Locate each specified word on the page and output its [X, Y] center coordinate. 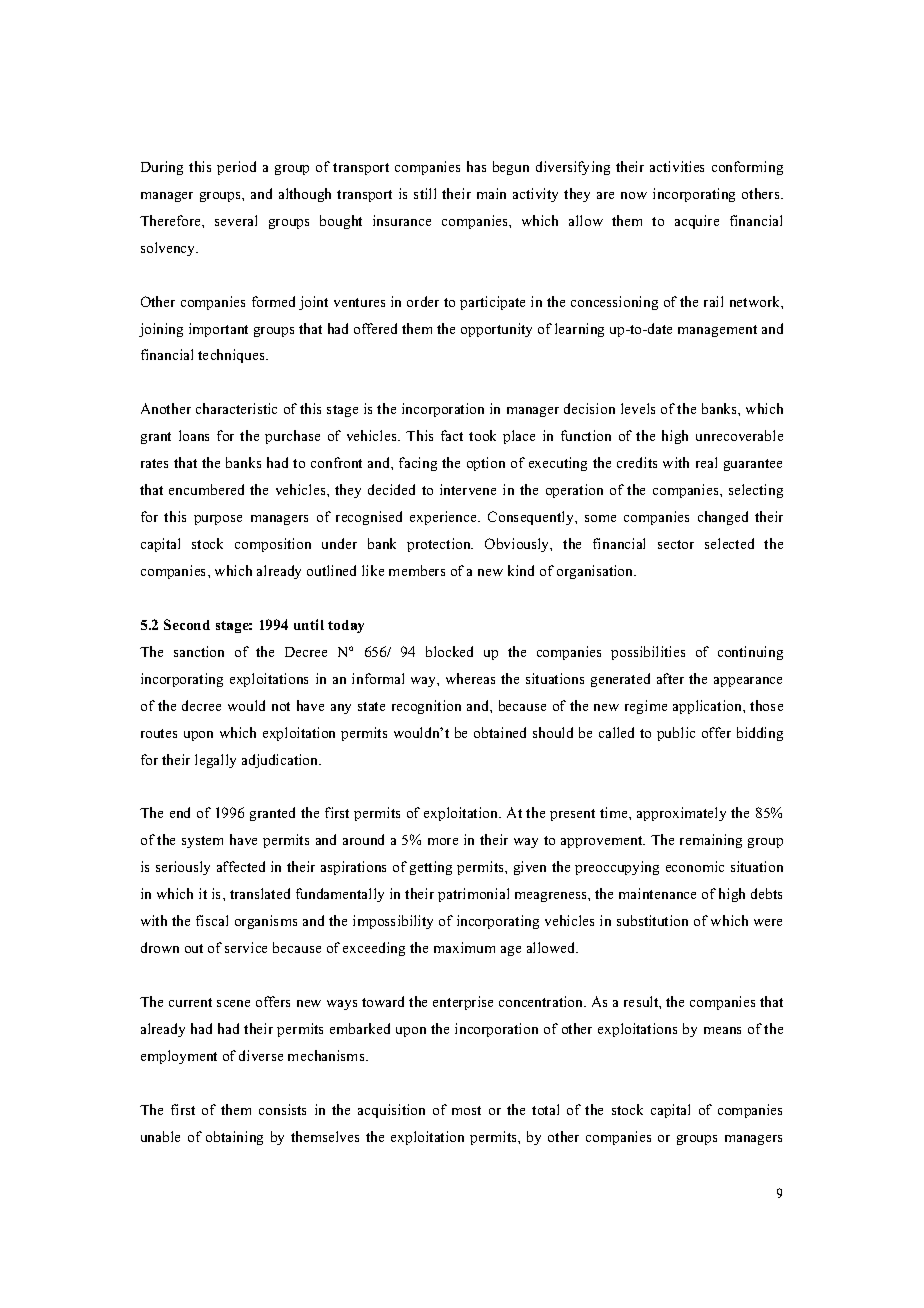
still [425, 193]
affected [241, 866]
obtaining [234, 1138]
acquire [697, 222]
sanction [199, 651]
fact [452, 435]
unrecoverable [739, 435]
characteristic [236, 408]
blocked [449, 651]
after [670, 678]
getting [431, 868]
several [236, 220]
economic [695, 866]
